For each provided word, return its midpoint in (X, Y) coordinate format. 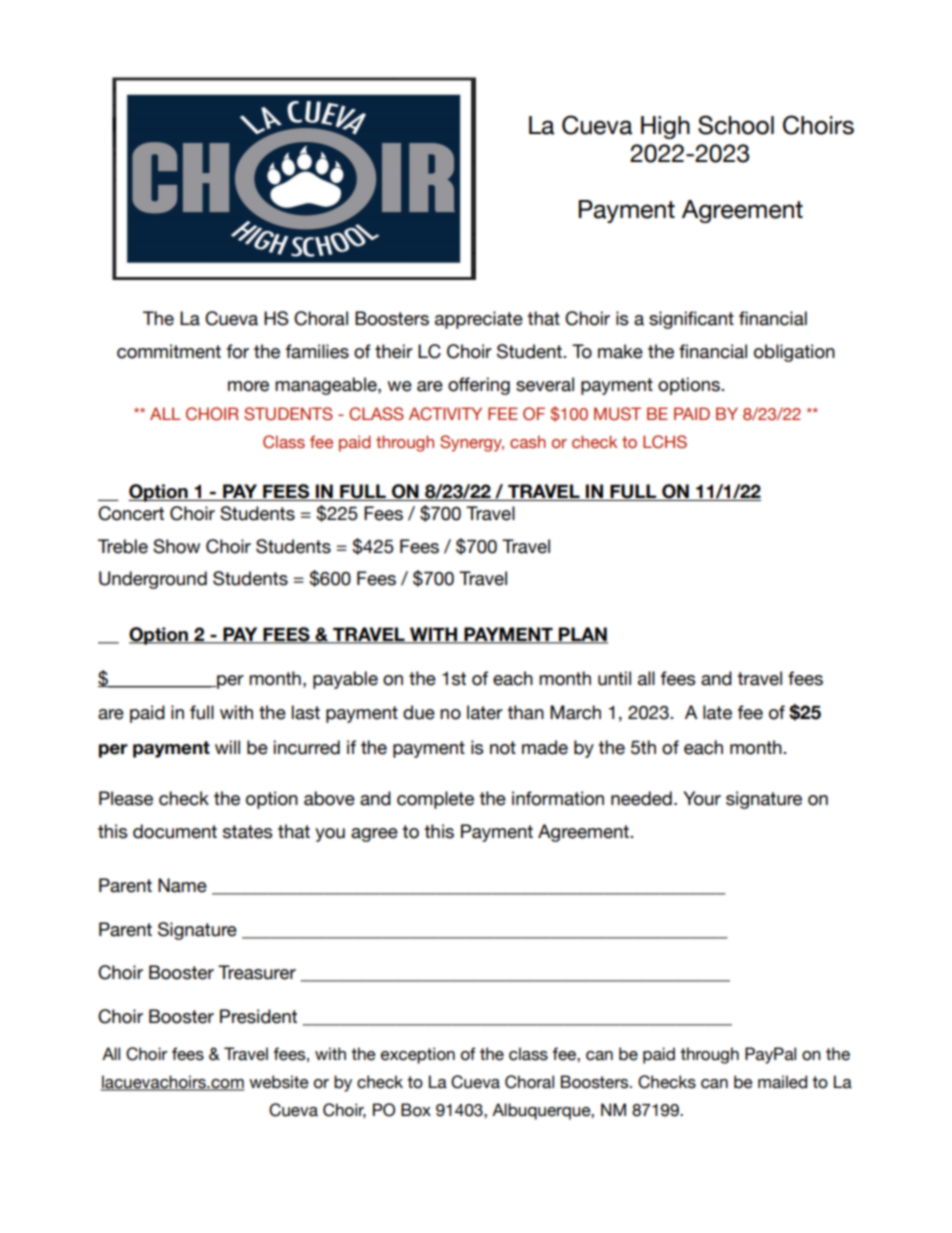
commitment (169, 351)
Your (702, 798)
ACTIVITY (445, 414)
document (175, 831)
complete (435, 800)
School (736, 125)
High (665, 127)
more (248, 386)
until (614, 678)
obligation (794, 353)
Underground (153, 580)
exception (418, 1055)
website (279, 1082)
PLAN (582, 635)
